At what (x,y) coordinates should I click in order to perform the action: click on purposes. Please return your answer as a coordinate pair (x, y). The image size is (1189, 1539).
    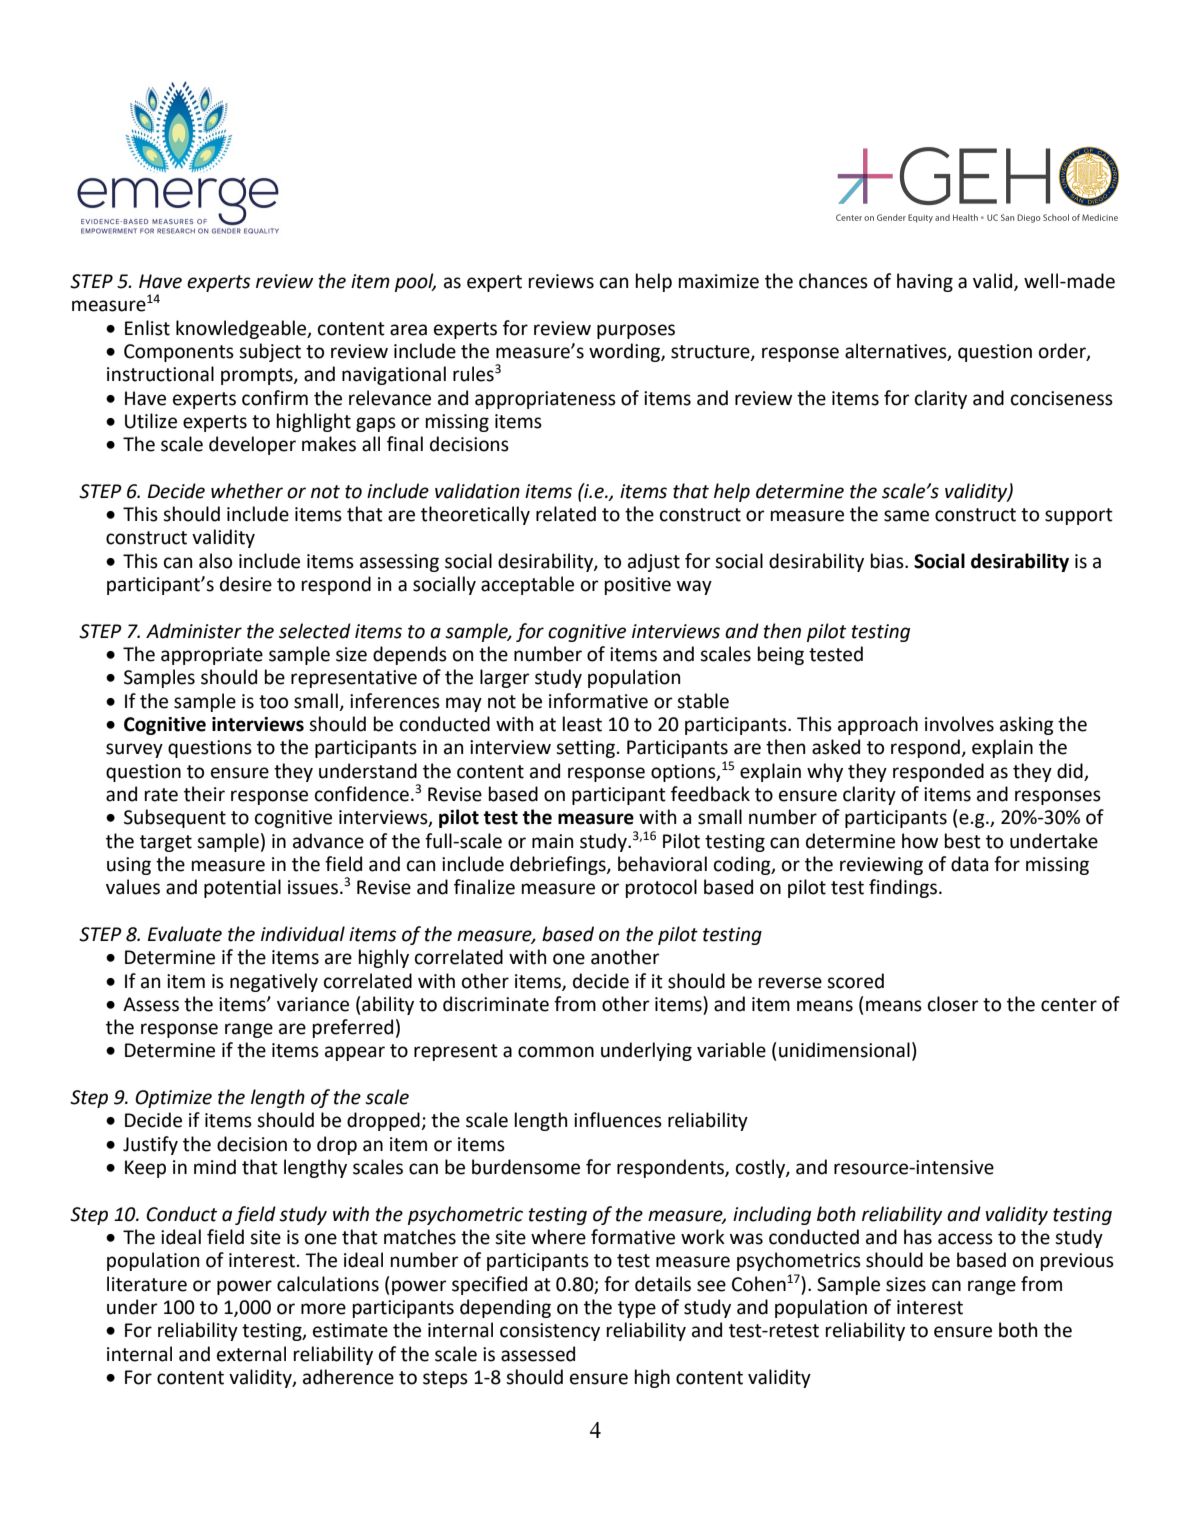
    Looking at the image, I should click on (636, 331).
